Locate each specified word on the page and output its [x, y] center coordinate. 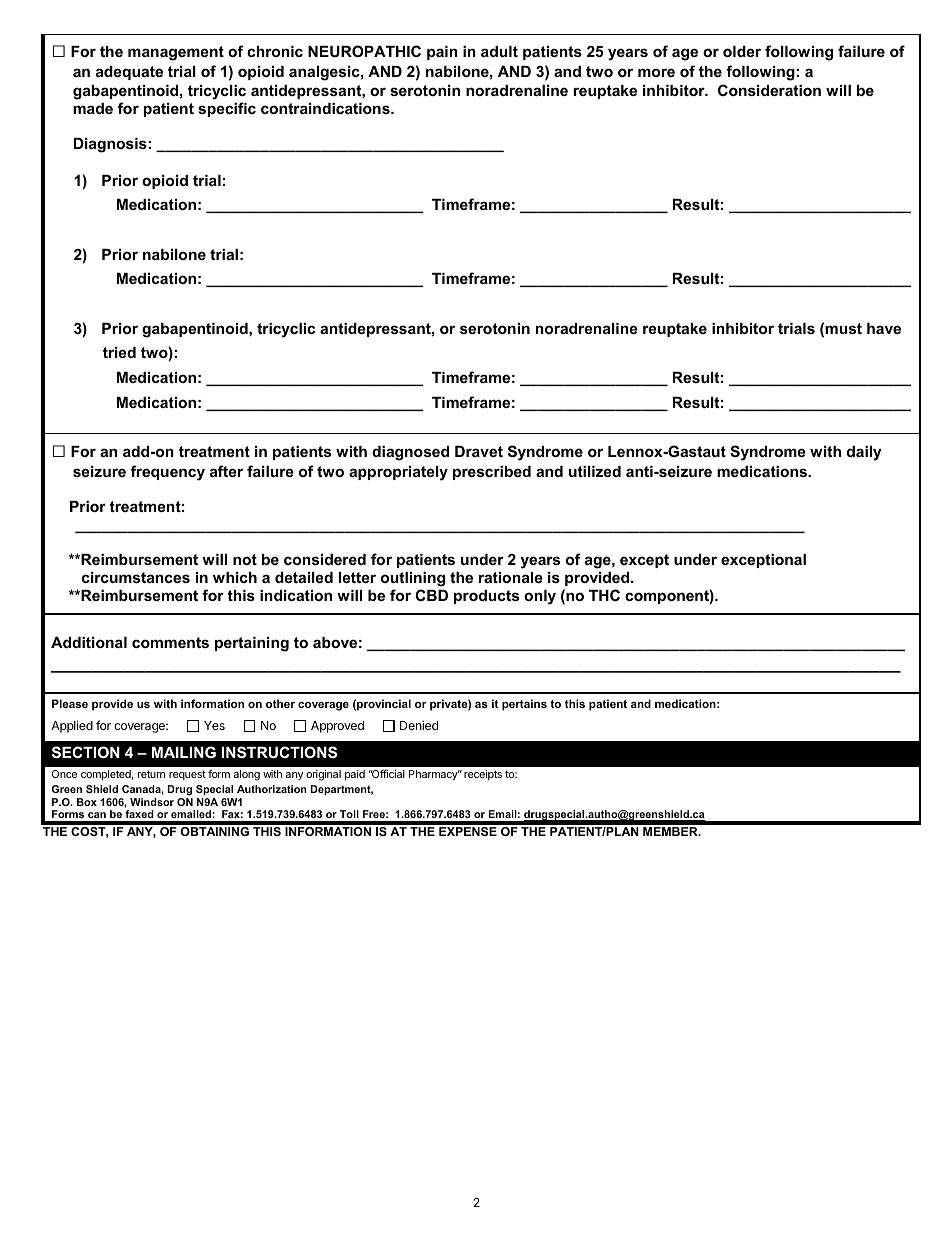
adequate [129, 73]
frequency [168, 473]
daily [864, 453]
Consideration [769, 90]
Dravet [479, 451]
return [151, 774]
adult [499, 51]
